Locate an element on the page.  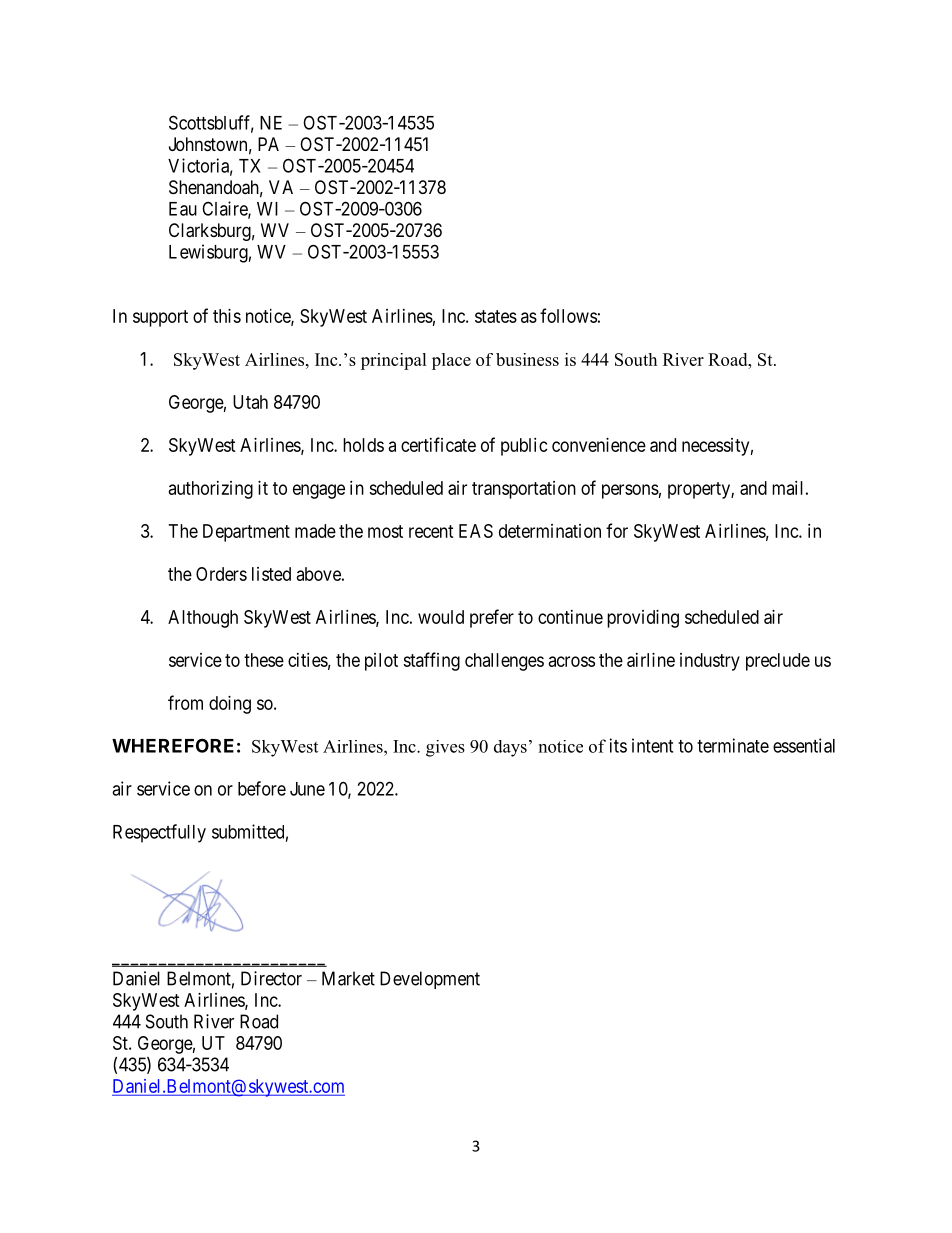
Eau is located at coordinates (183, 209).
